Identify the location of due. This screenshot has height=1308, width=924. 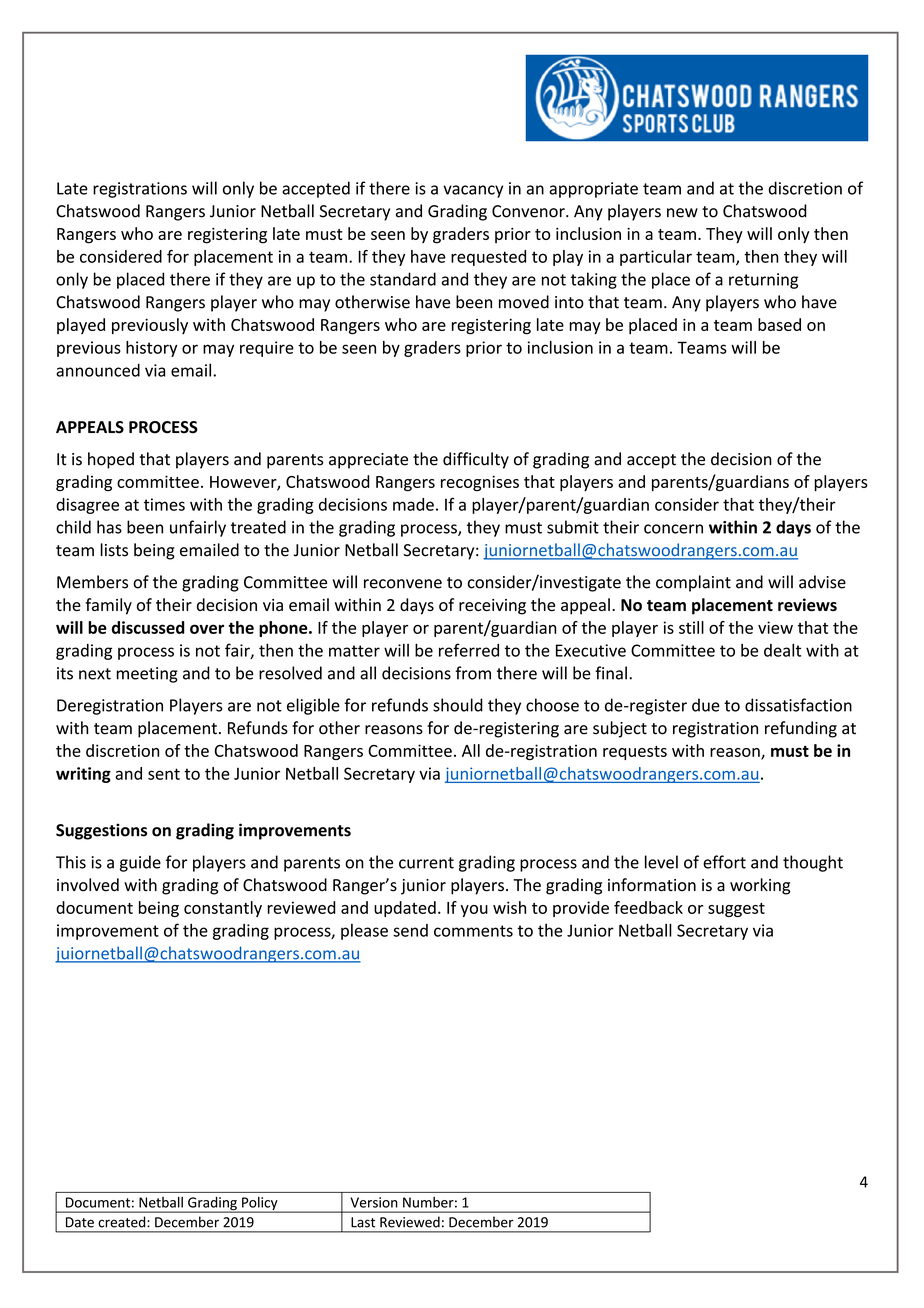
(706, 705).
